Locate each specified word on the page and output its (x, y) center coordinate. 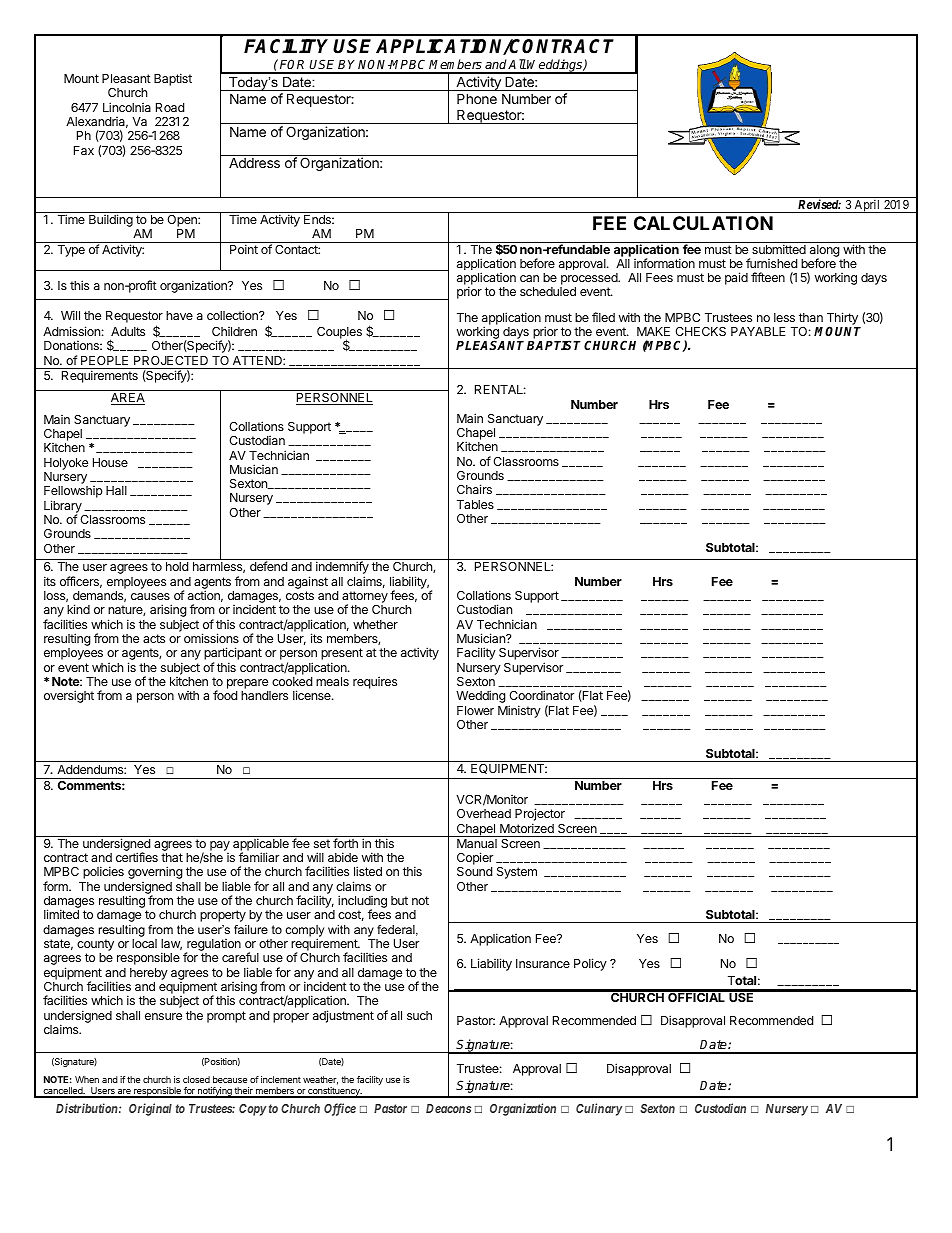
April (867, 206)
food (225, 695)
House (110, 462)
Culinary (599, 1109)
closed (196, 1079)
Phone (477, 98)
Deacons (448, 1108)
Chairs (474, 489)
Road (170, 107)
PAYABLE (758, 331)
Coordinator (541, 695)
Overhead (484, 813)
